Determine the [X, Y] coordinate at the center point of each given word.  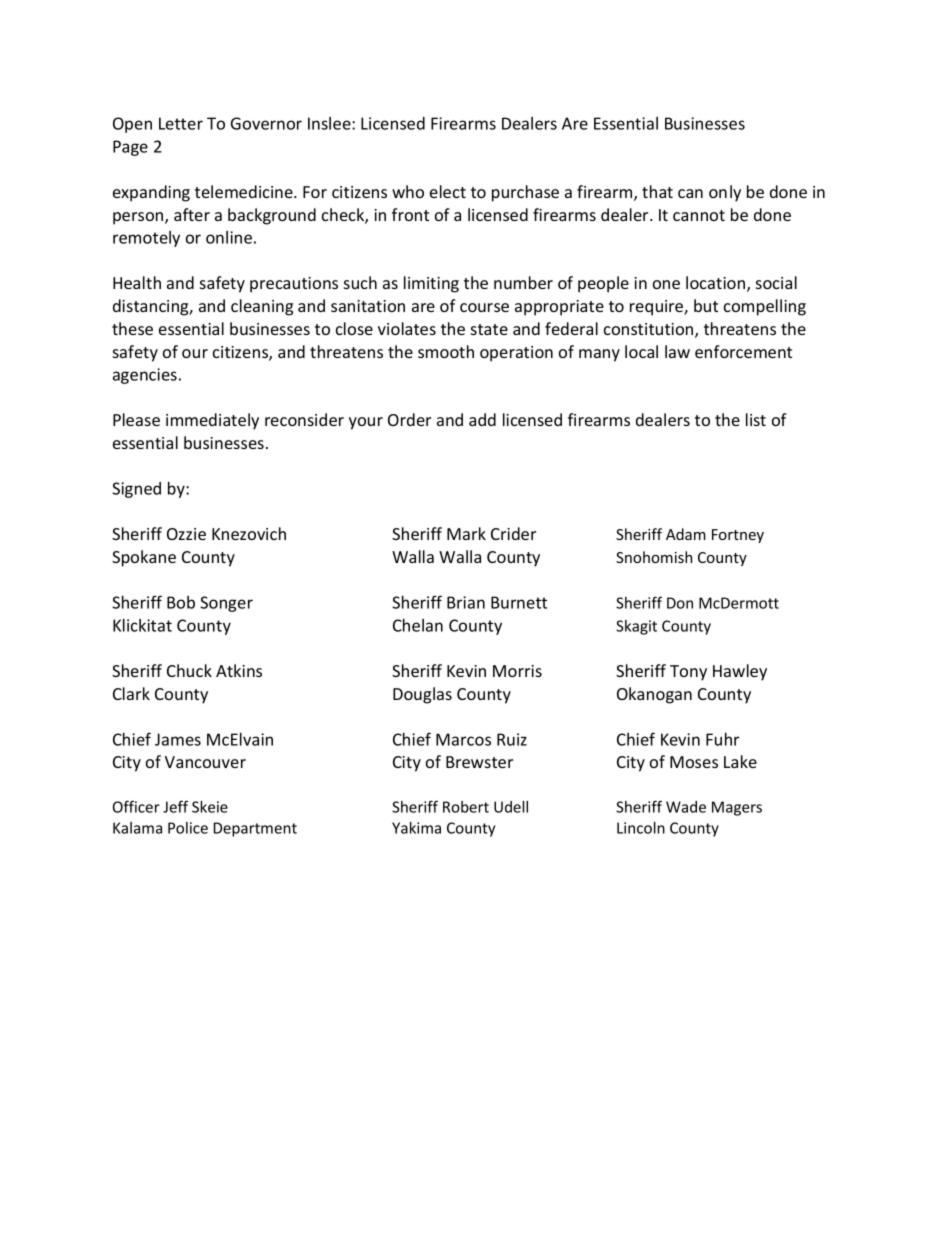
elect [448, 191]
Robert [466, 807]
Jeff [175, 806]
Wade [686, 807]
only [725, 193]
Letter [181, 123]
